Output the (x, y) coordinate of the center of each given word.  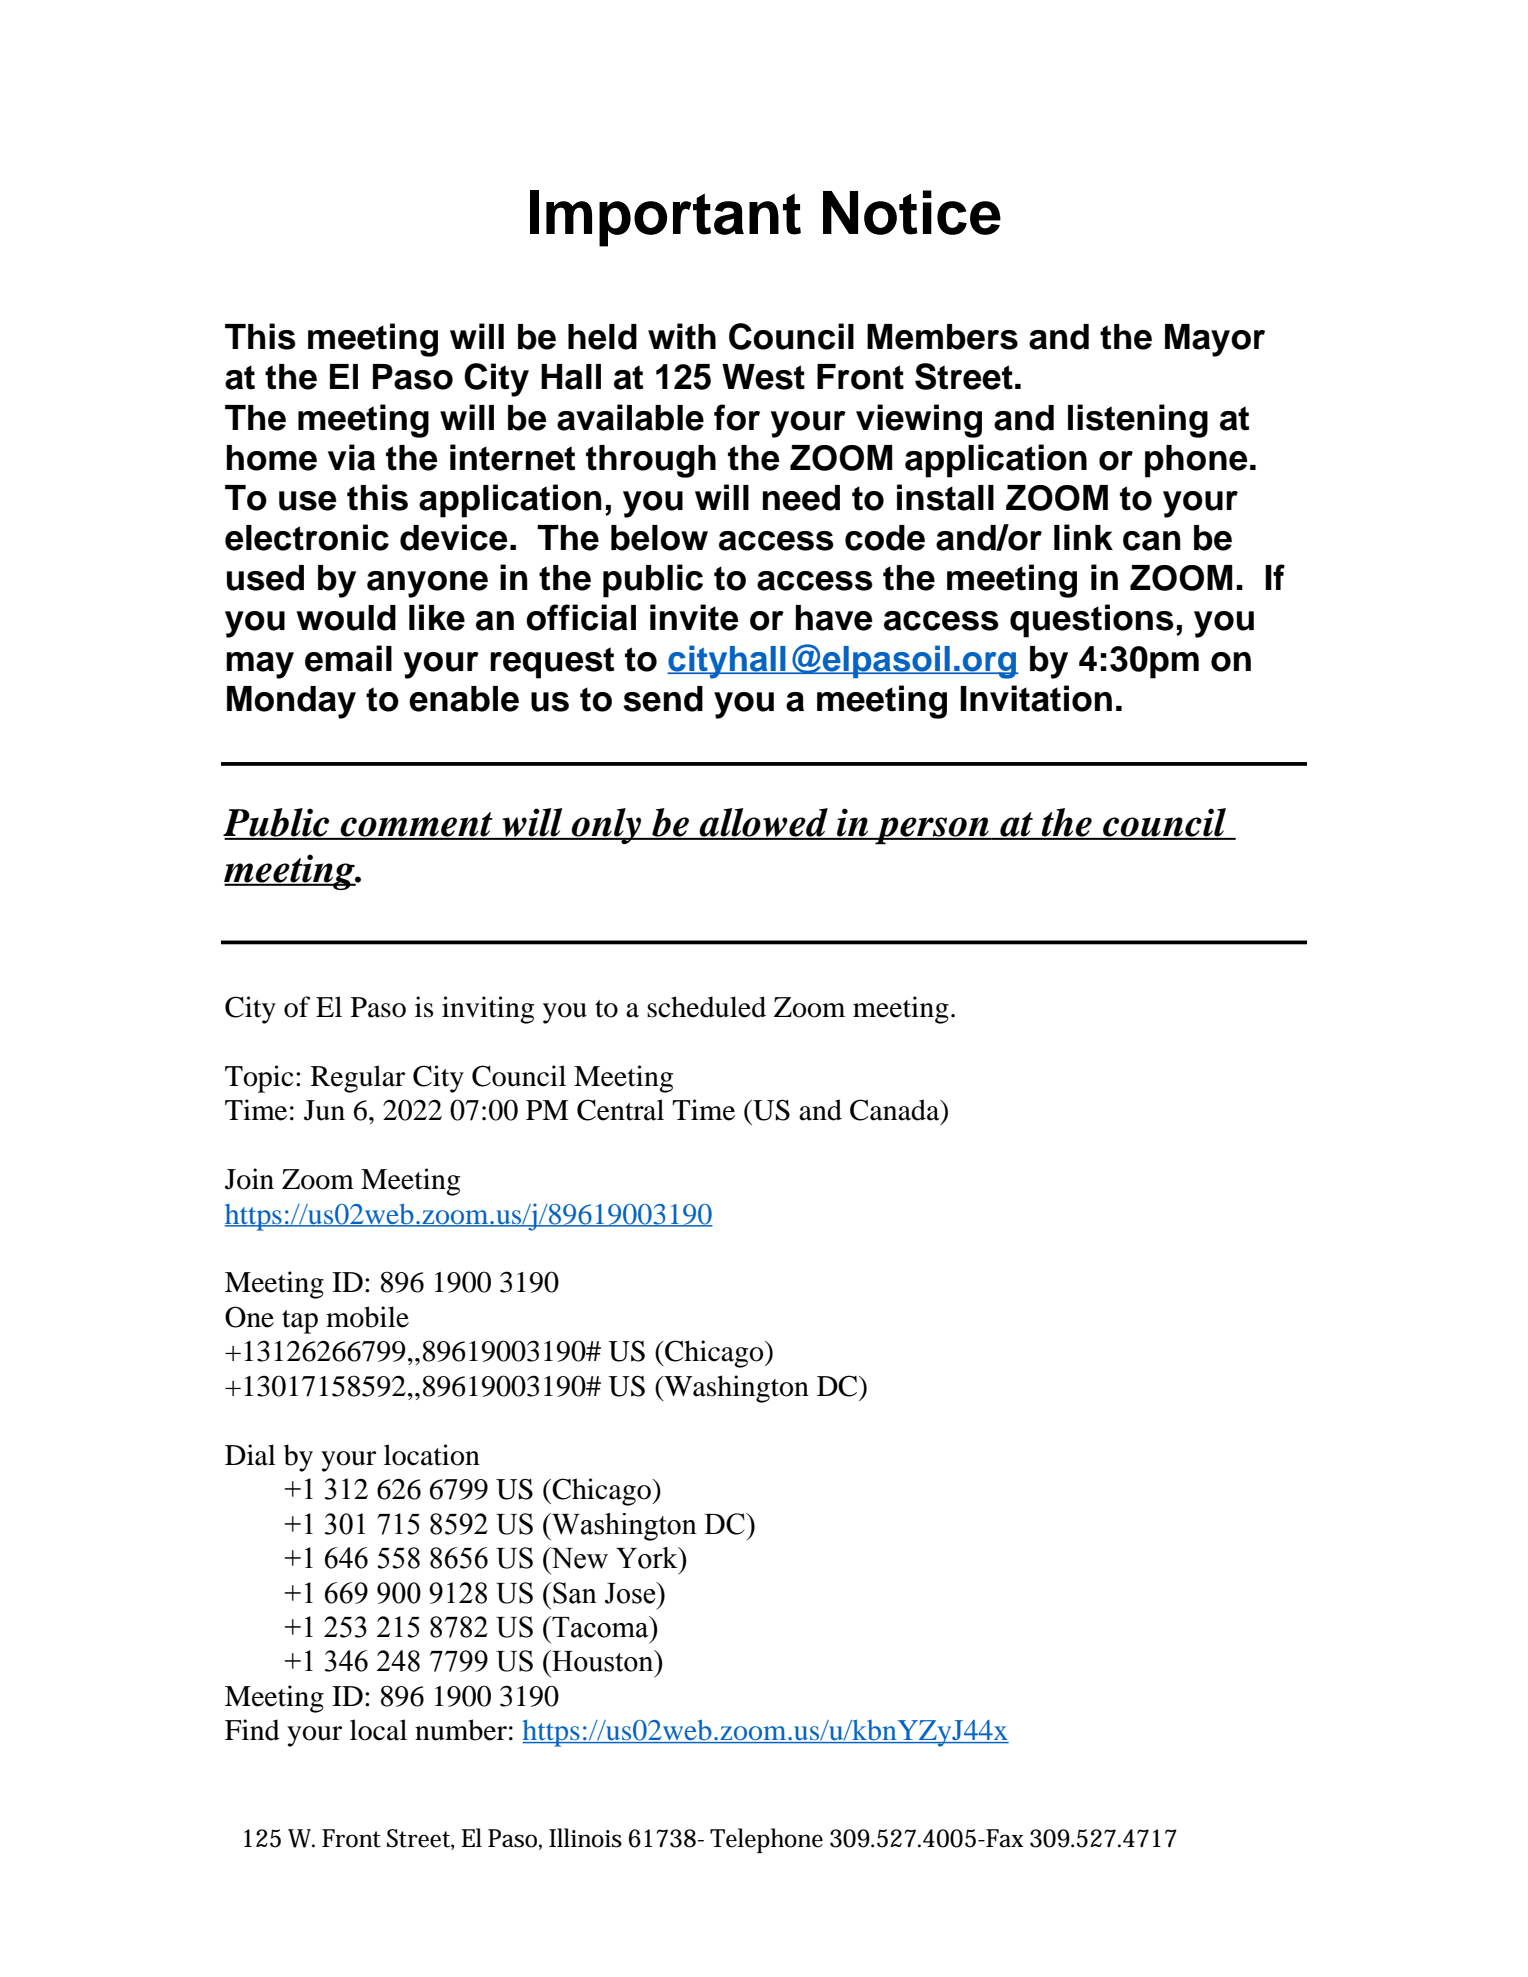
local (378, 1730)
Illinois (585, 1838)
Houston (603, 1661)
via (351, 457)
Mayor (1215, 340)
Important (665, 218)
